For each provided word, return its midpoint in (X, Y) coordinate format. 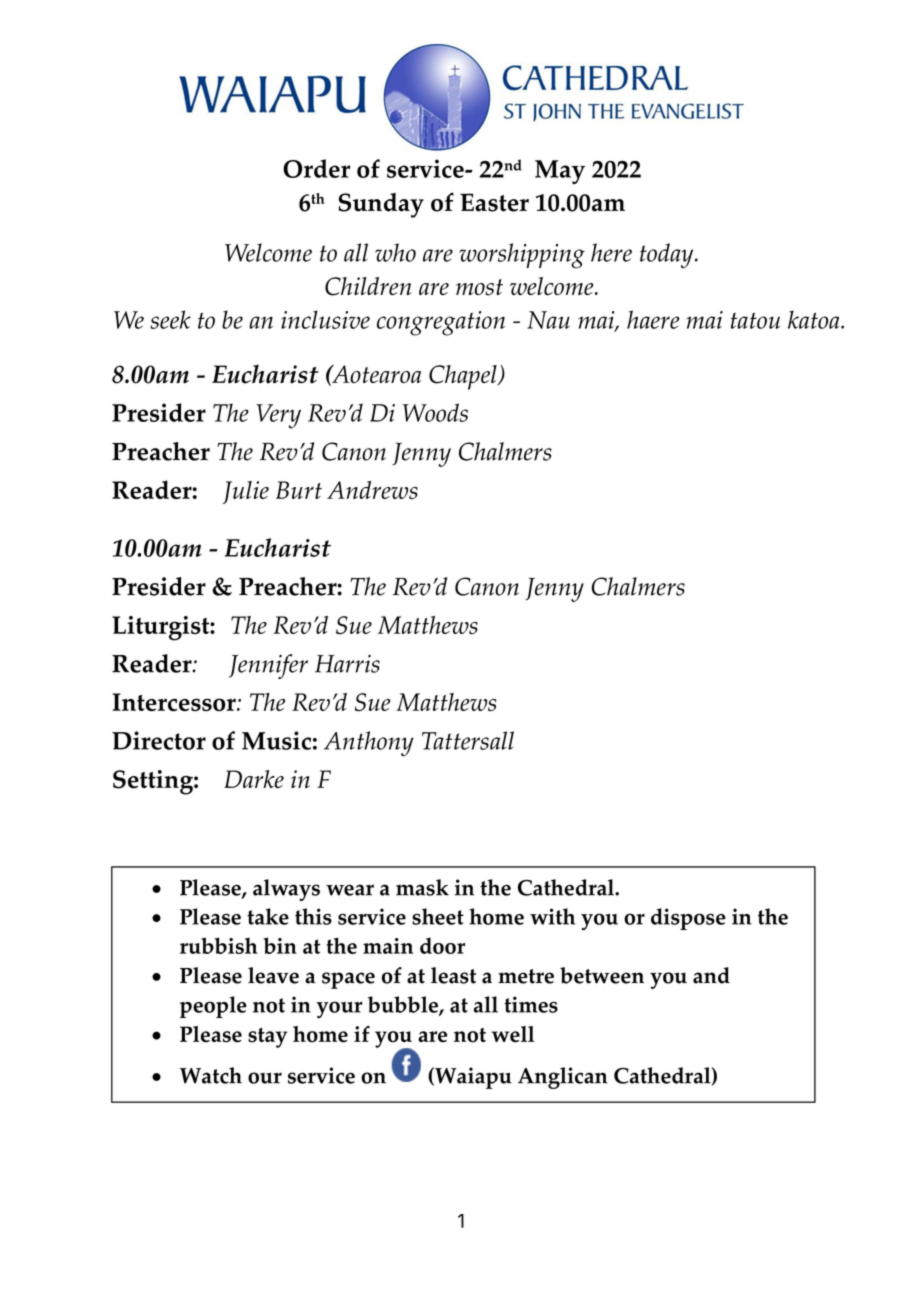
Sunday (381, 205)
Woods (435, 412)
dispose (688, 919)
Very (278, 416)
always (286, 890)
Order (316, 168)
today (668, 256)
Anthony (369, 744)
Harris (347, 663)
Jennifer (268, 666)
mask (422, 887)
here (611, 252)
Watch (211, 1075)
